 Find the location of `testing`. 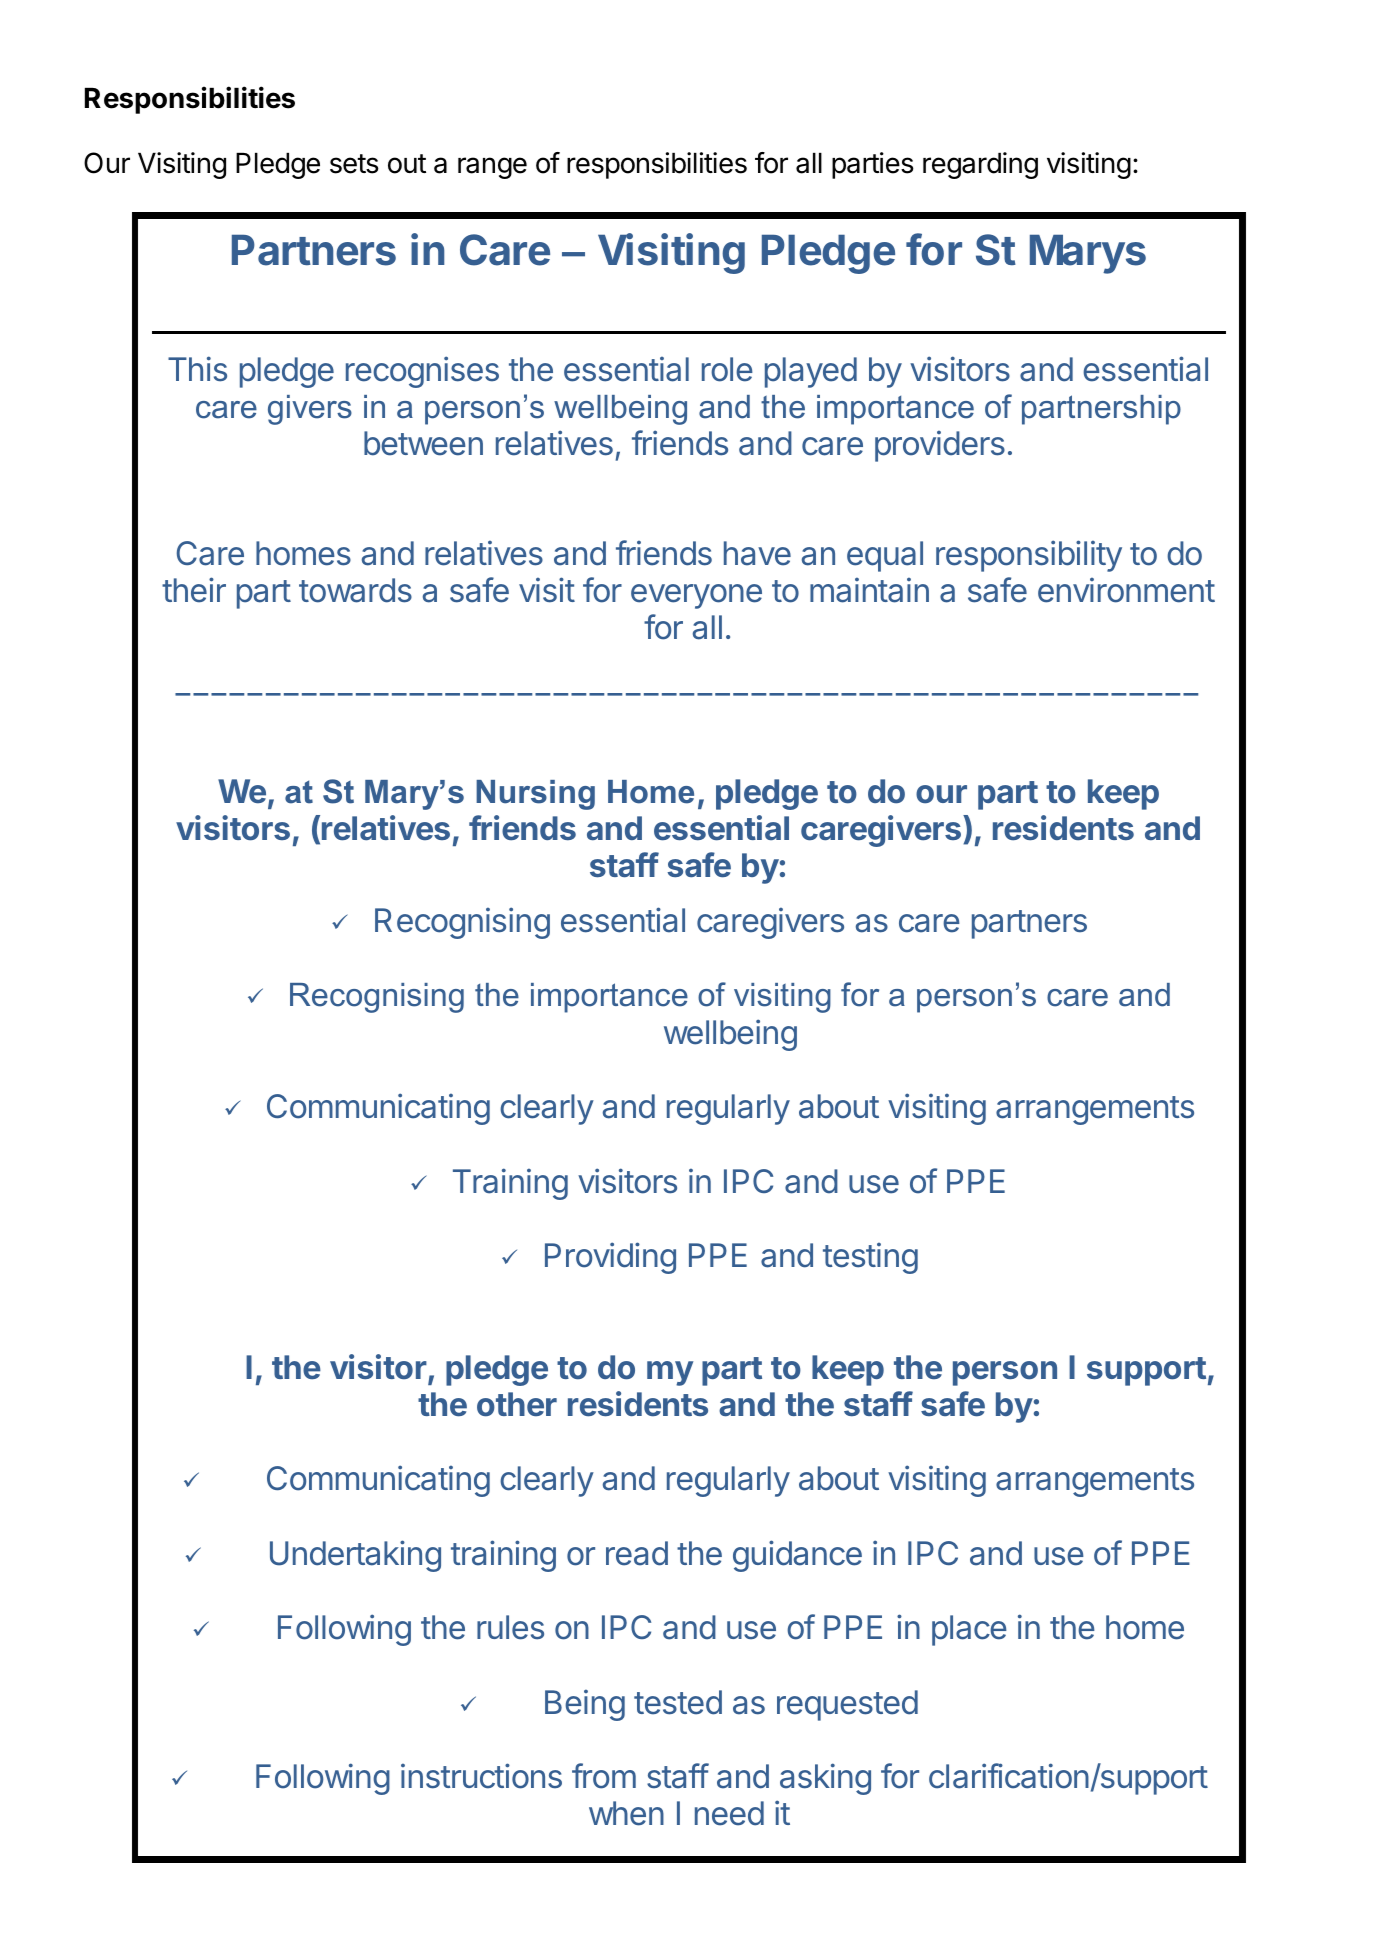

testing is located at coordinates (870, 1258).
